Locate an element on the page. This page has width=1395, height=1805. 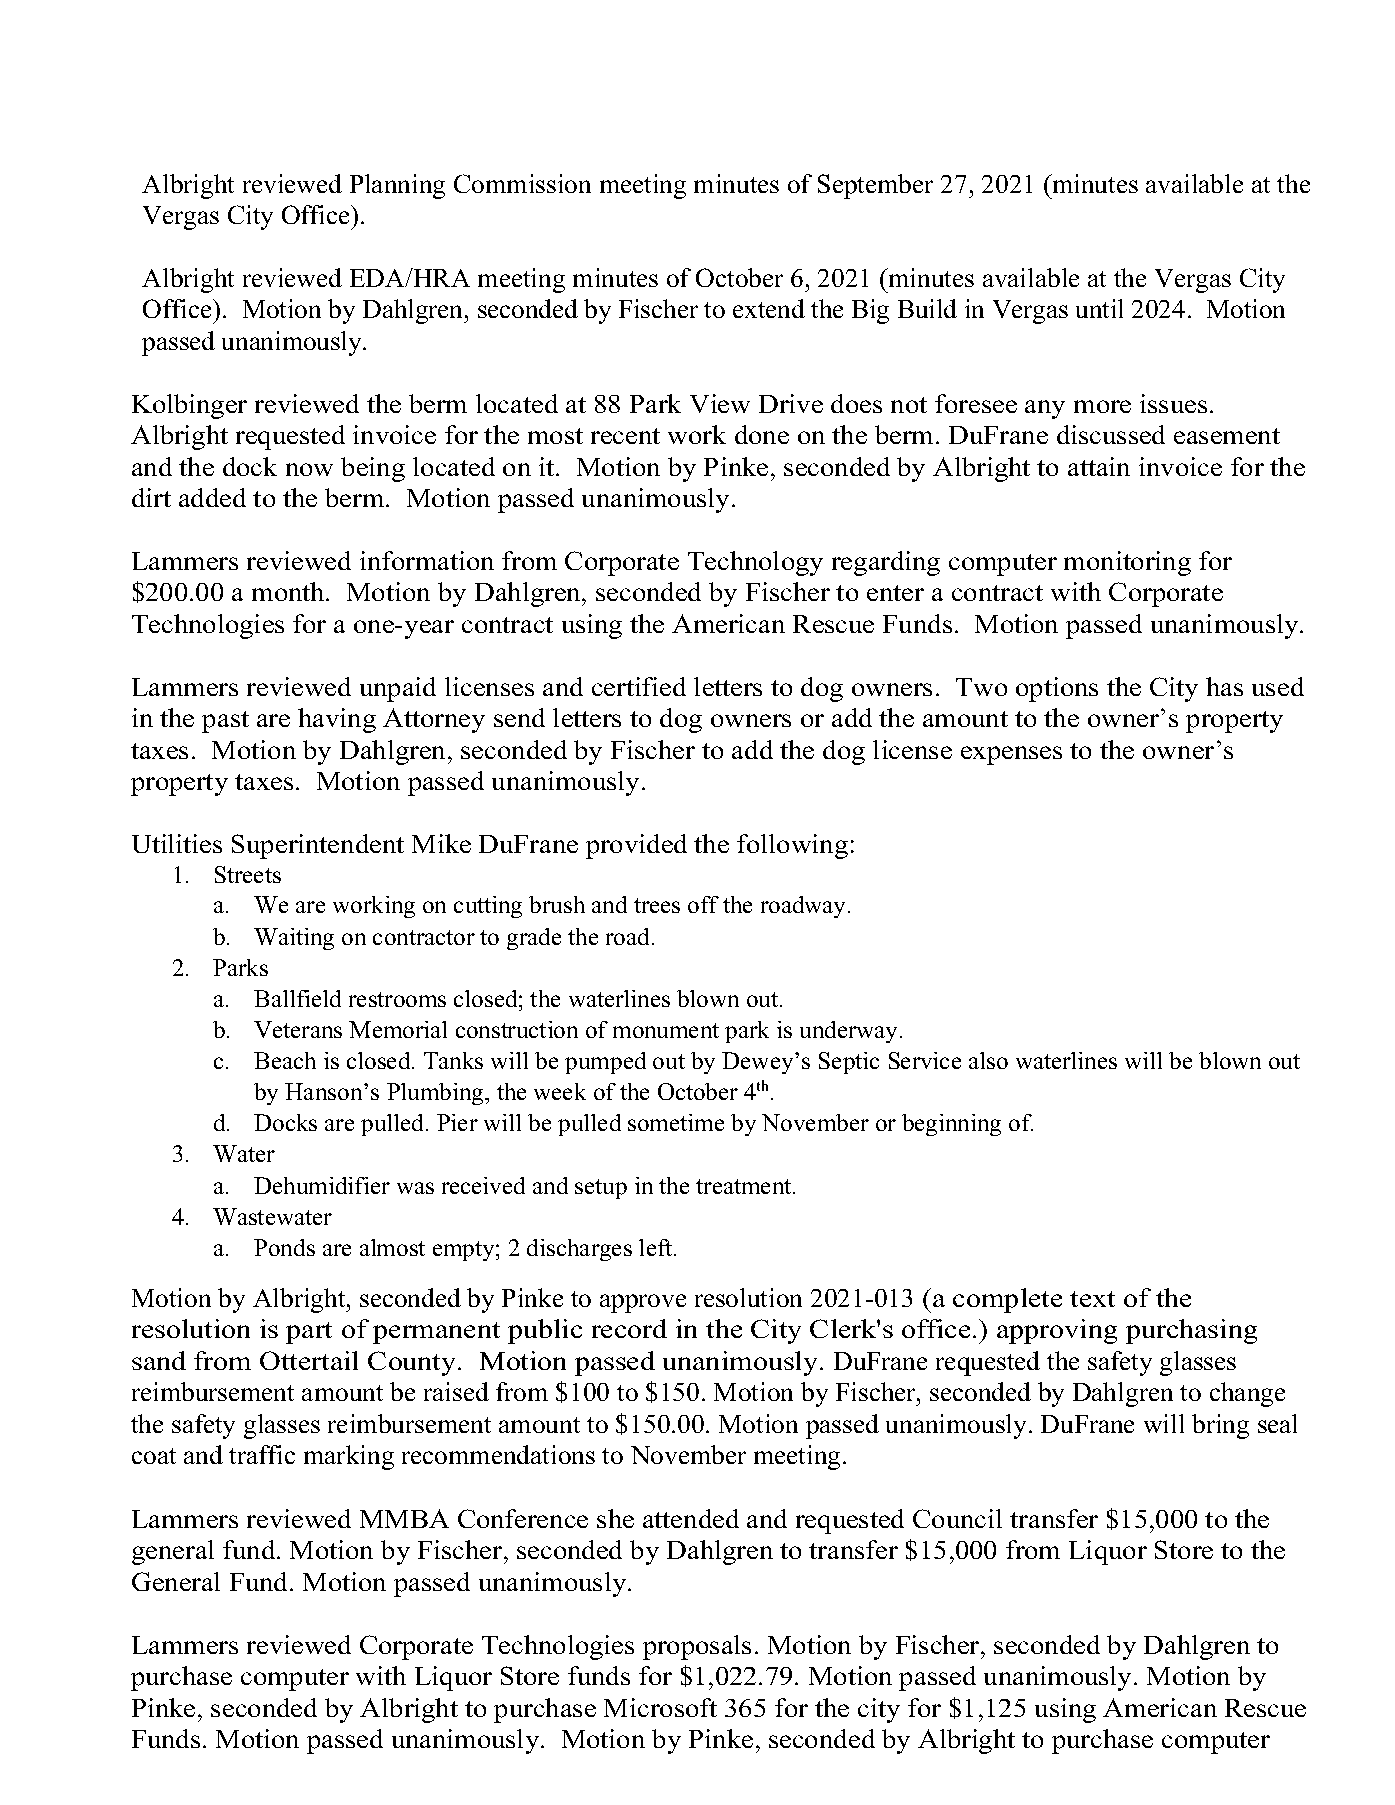
having is located at coordinates (337, 720).
